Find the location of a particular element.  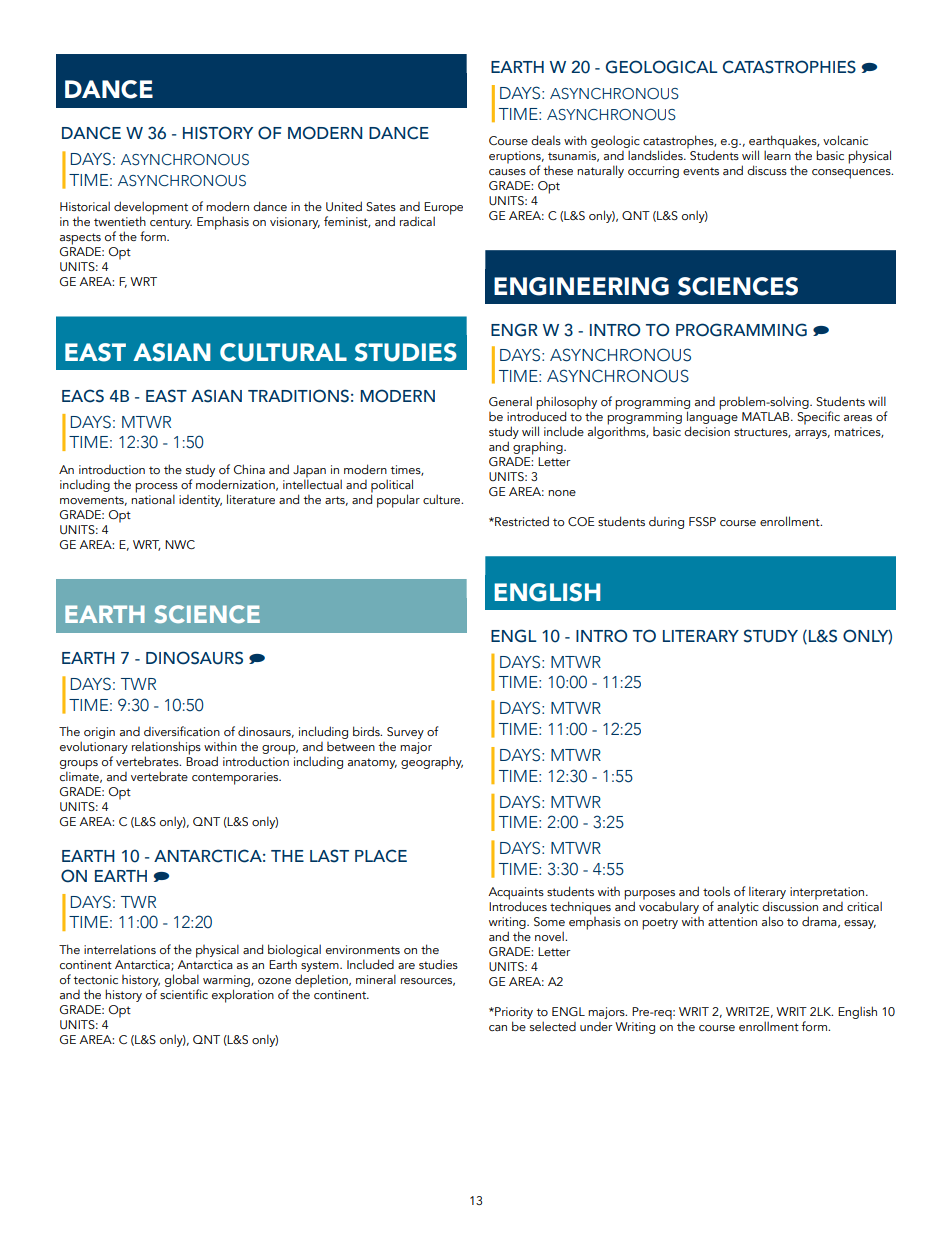

General is located at coordinates (510, 401).
